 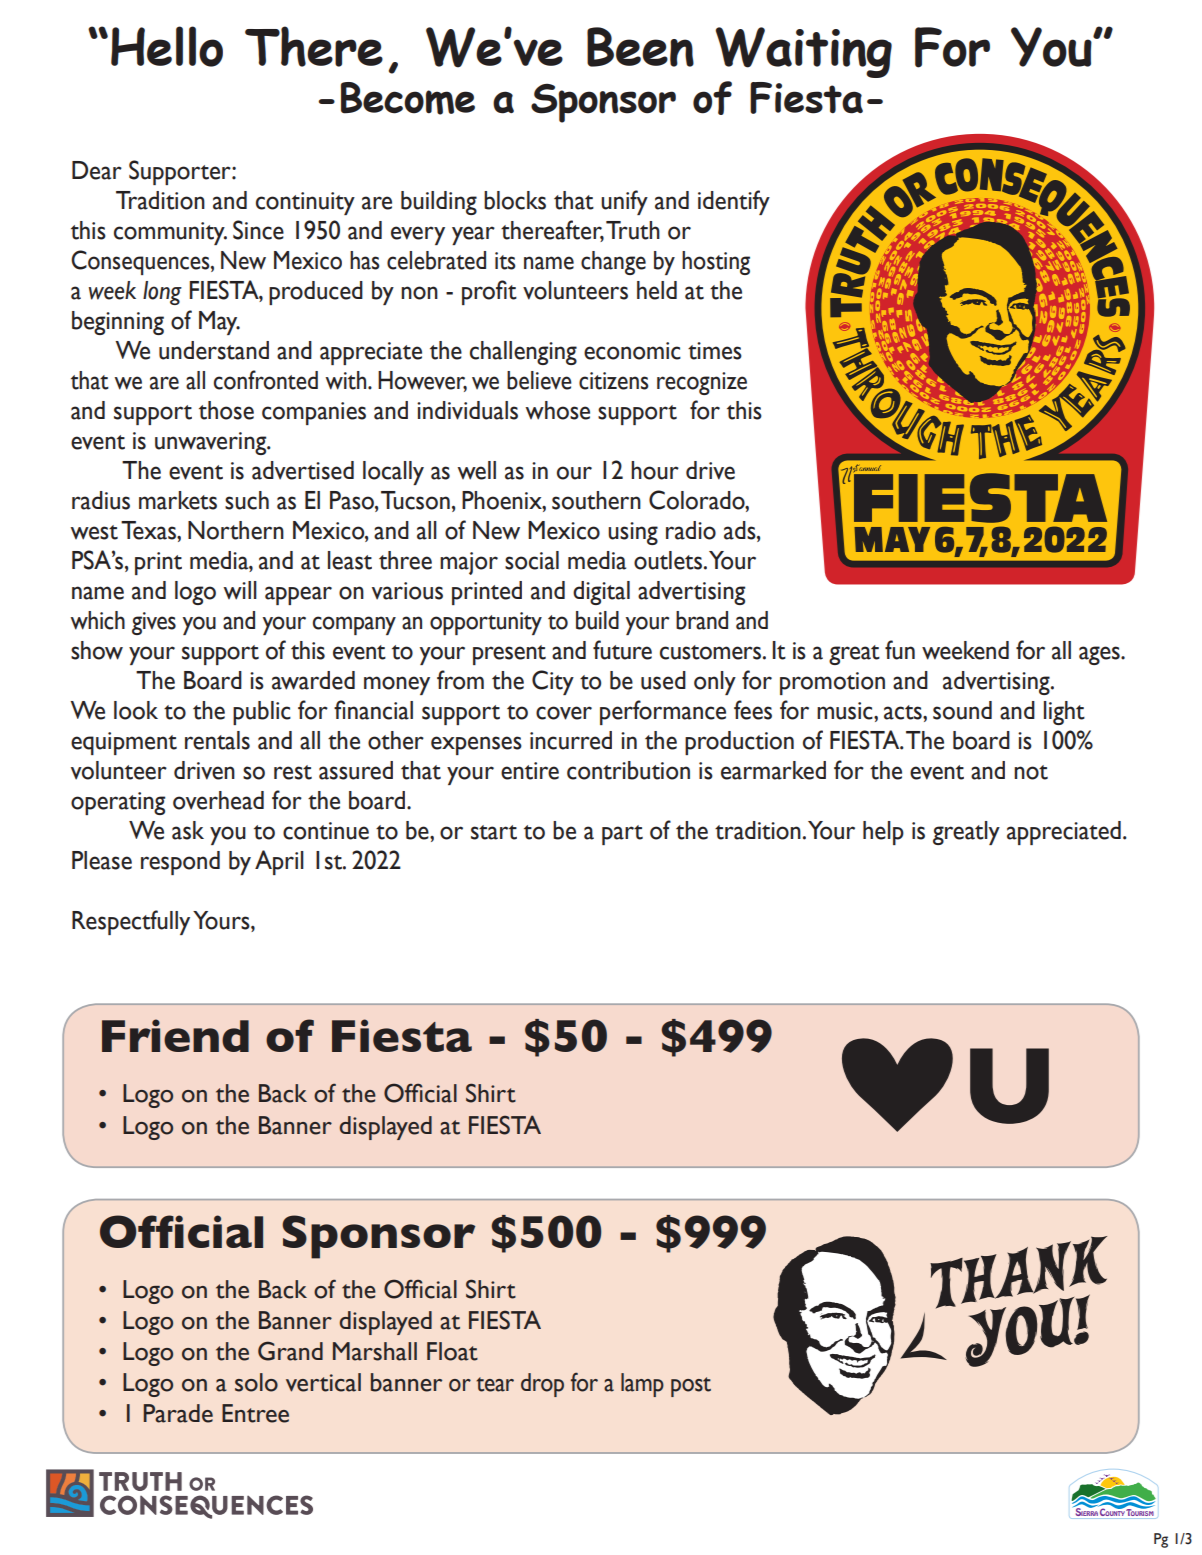 I want to click on incurred, so click(x=571, y=740).
